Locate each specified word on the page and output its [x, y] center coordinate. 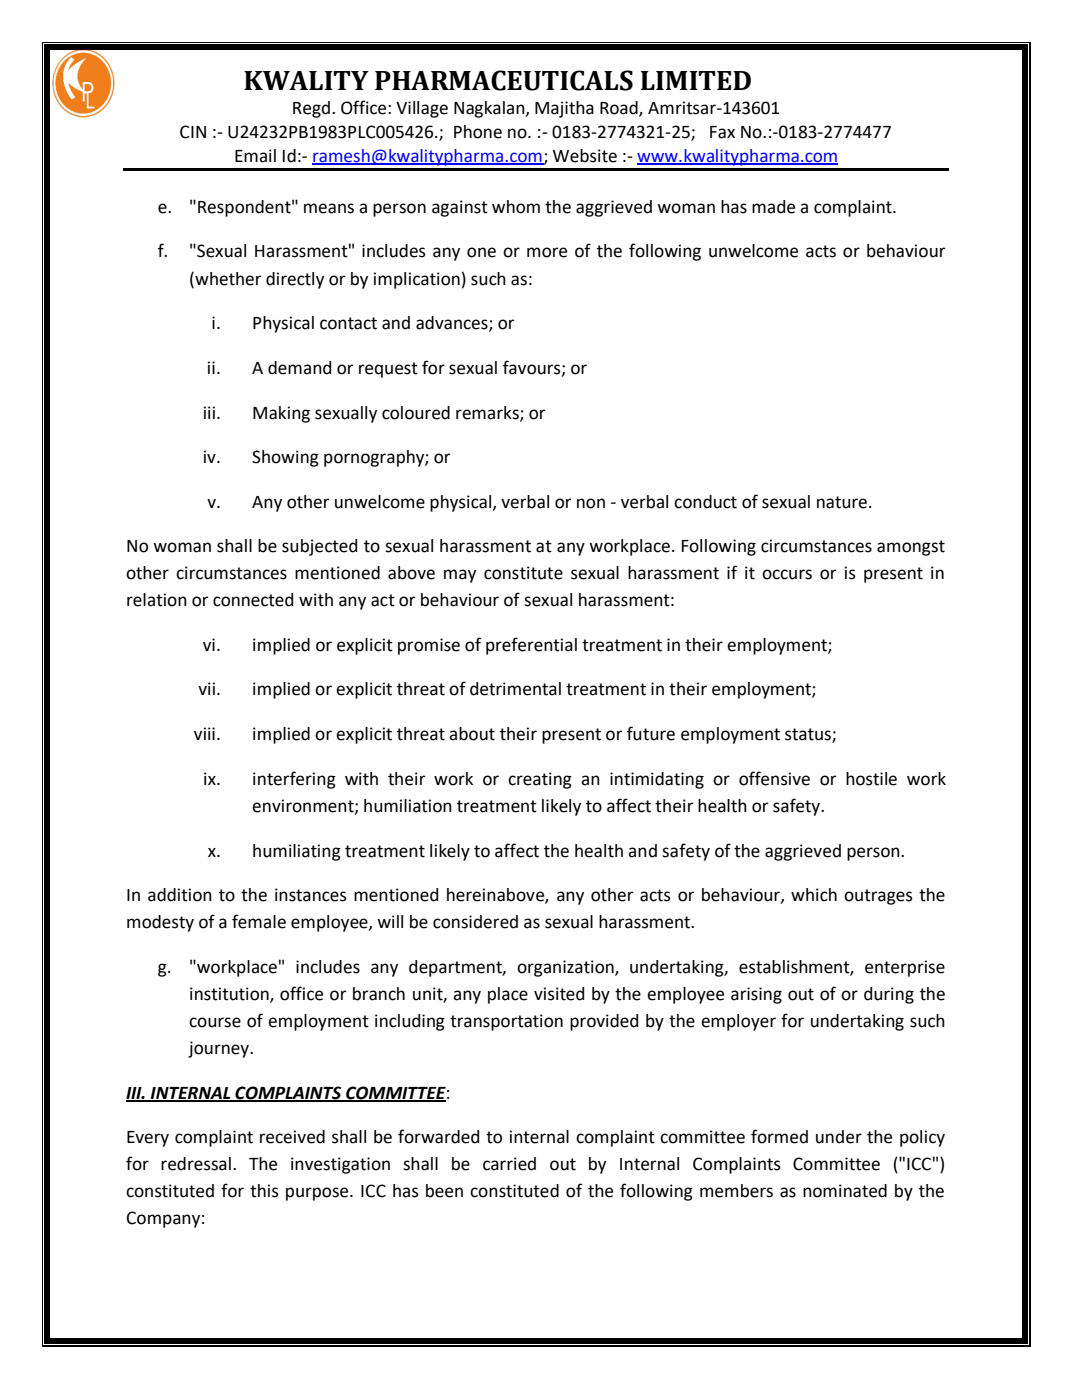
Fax [722, 132]
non [591, 503]
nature [842, 502]
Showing [285, 458]
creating [540, 780]
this [264, 1191]
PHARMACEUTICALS [504, 80]
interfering [294, 780]
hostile [871, 779]
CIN [193, 132]
